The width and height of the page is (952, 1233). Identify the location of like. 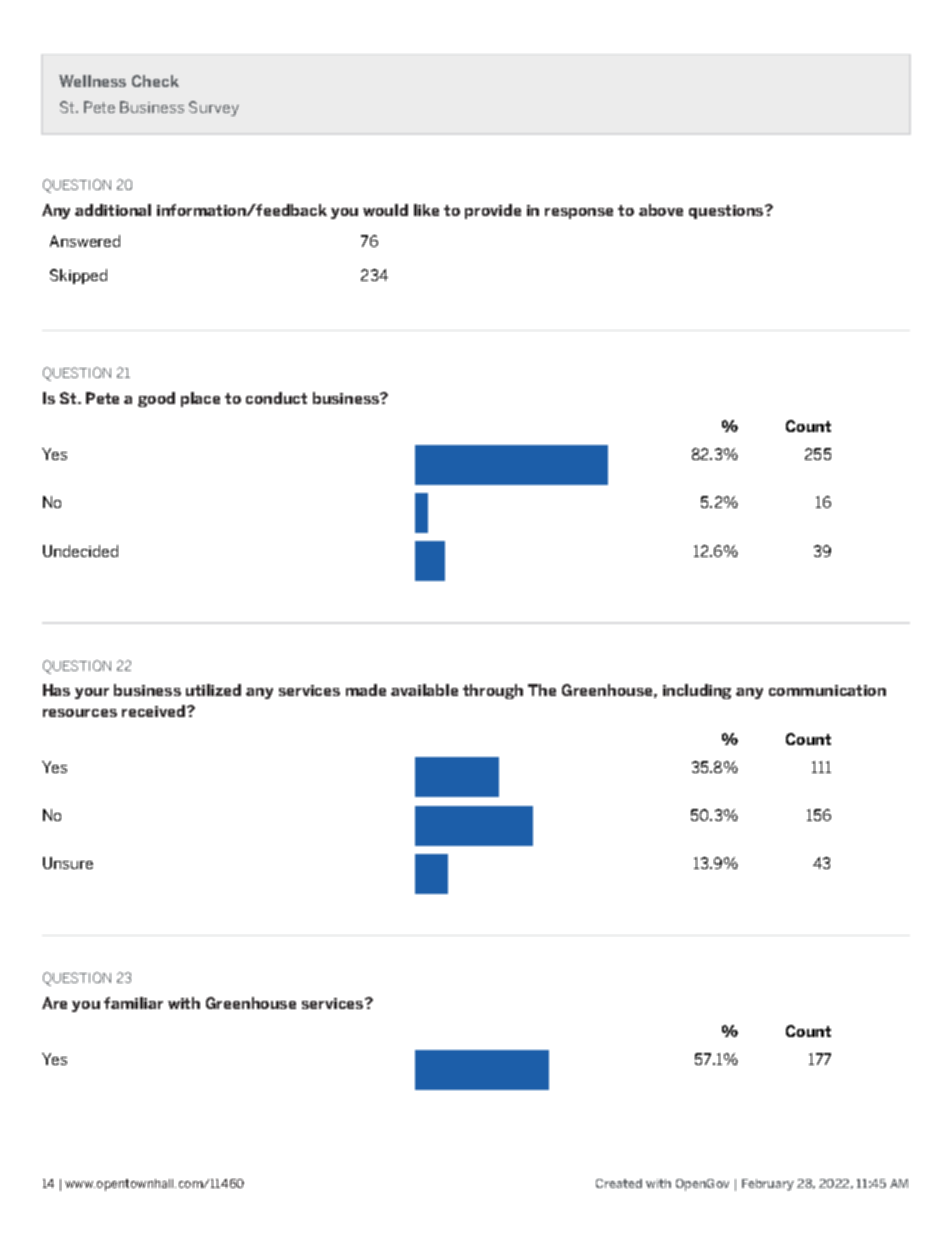
(426, 210).
